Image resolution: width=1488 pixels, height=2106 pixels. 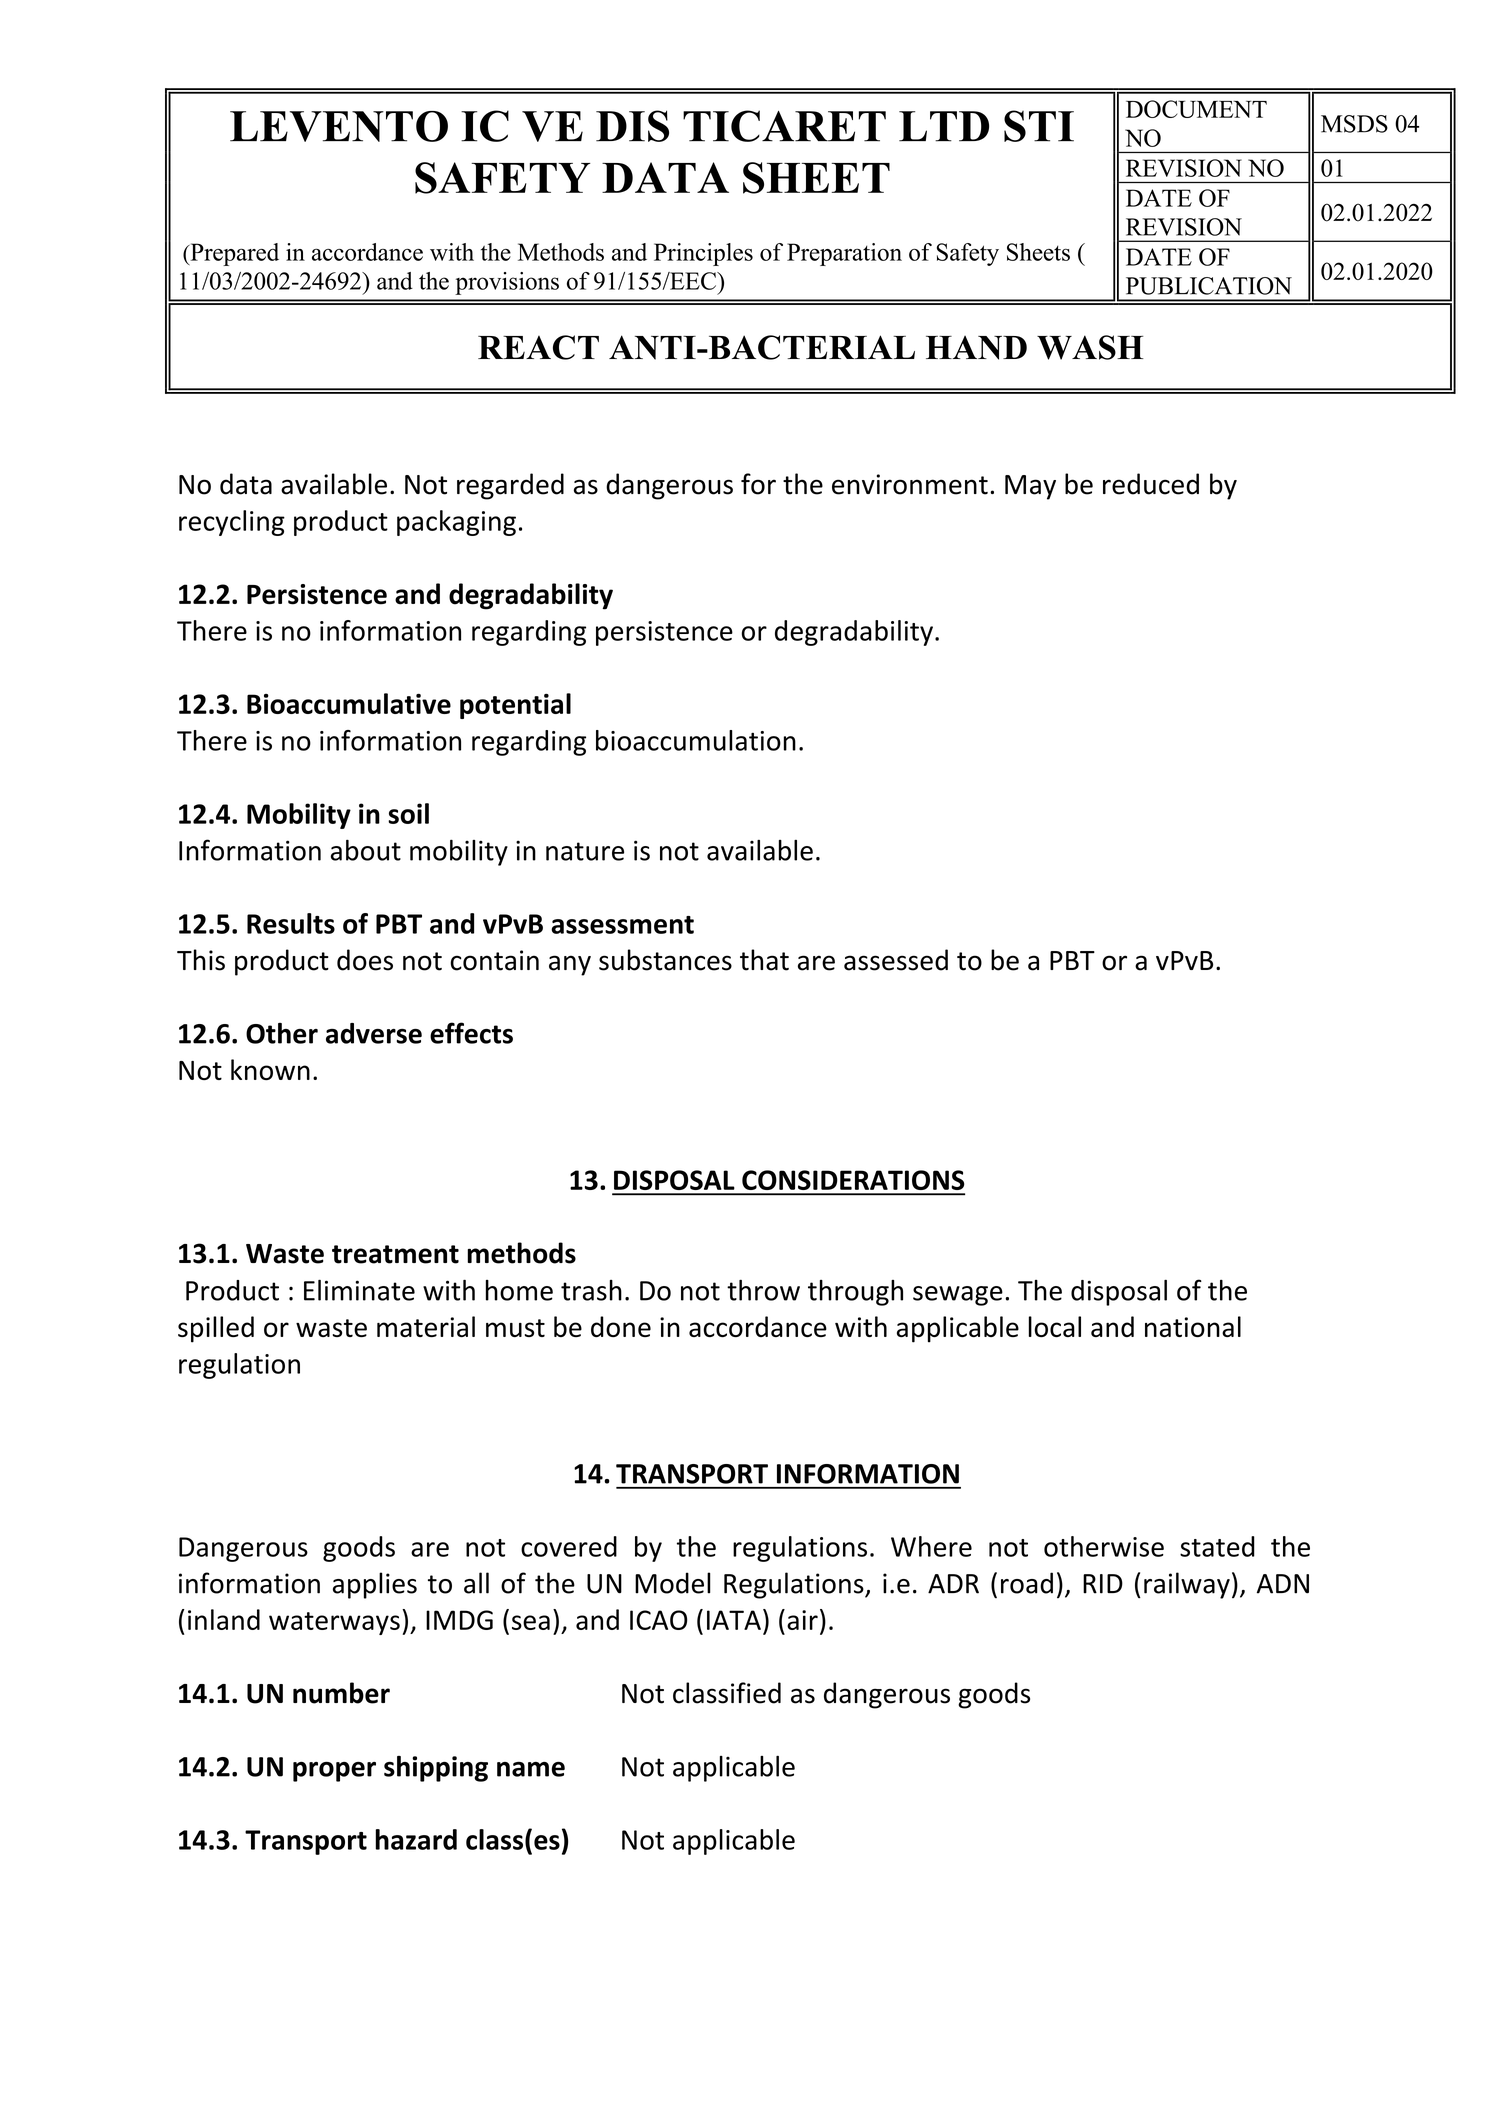 I want to click on recycling, so click(x=232, y=523).
